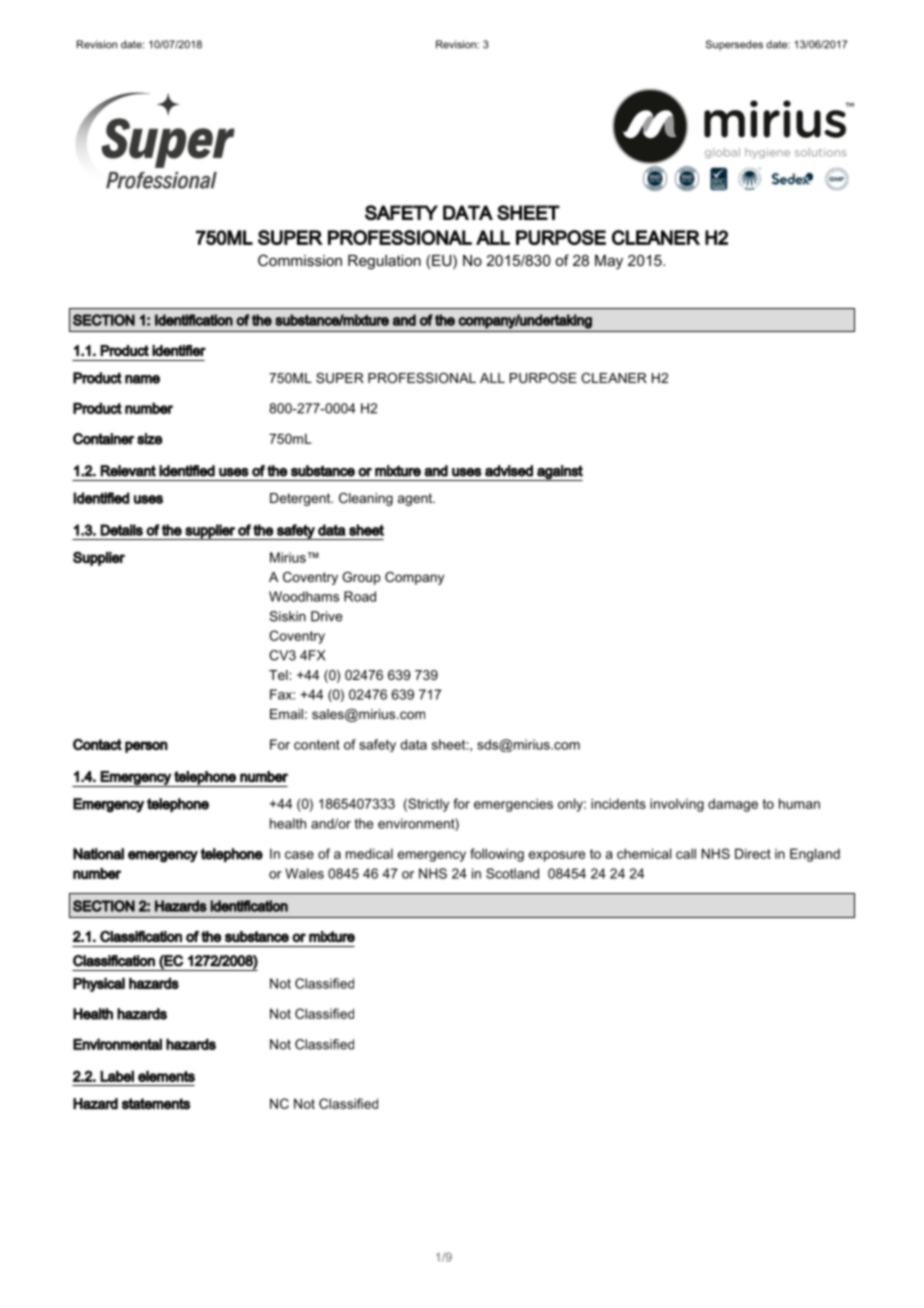 The height and width of the document is (1308, 924). I want to click on against, so click(559, 473).
